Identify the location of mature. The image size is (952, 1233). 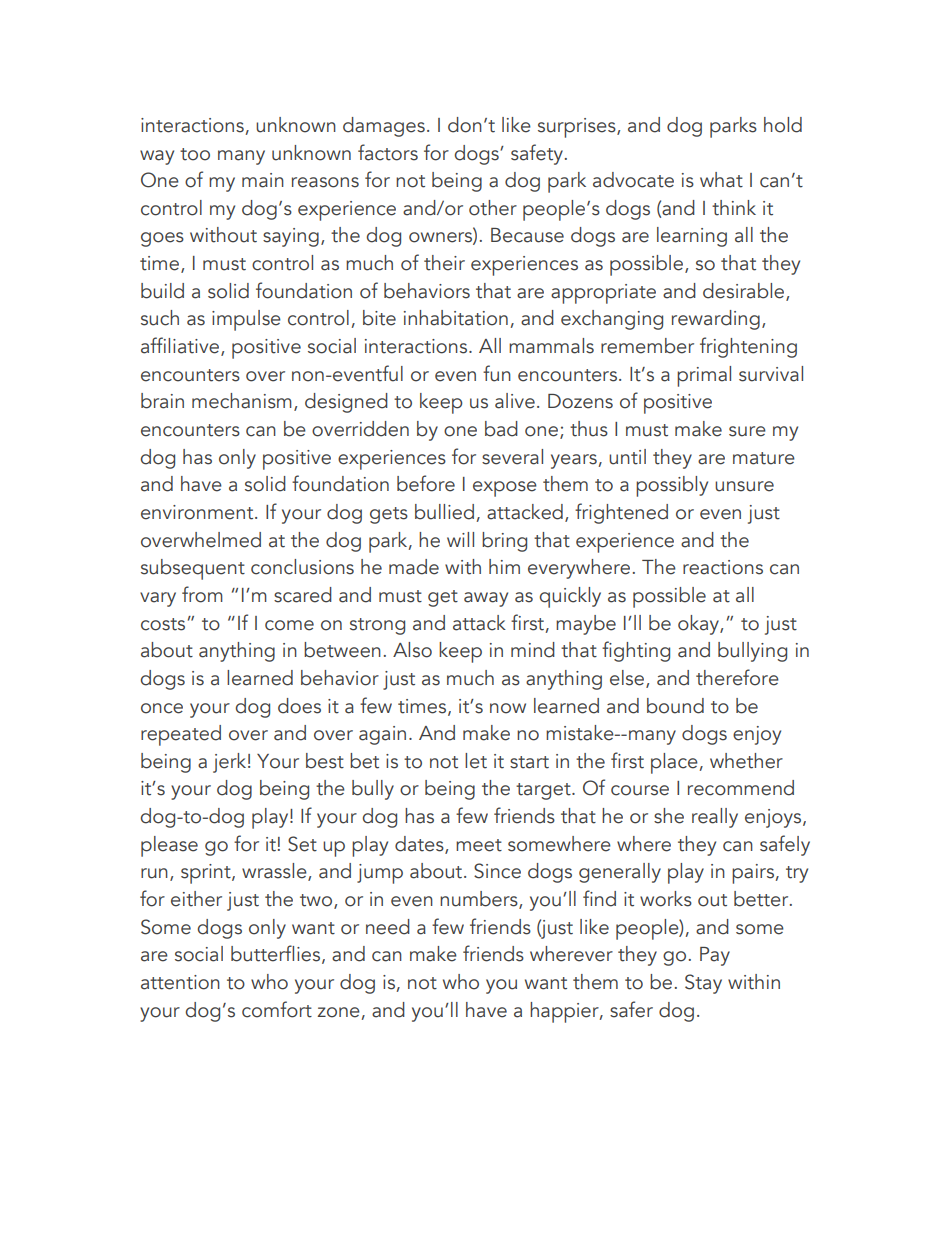
(764, 458).
